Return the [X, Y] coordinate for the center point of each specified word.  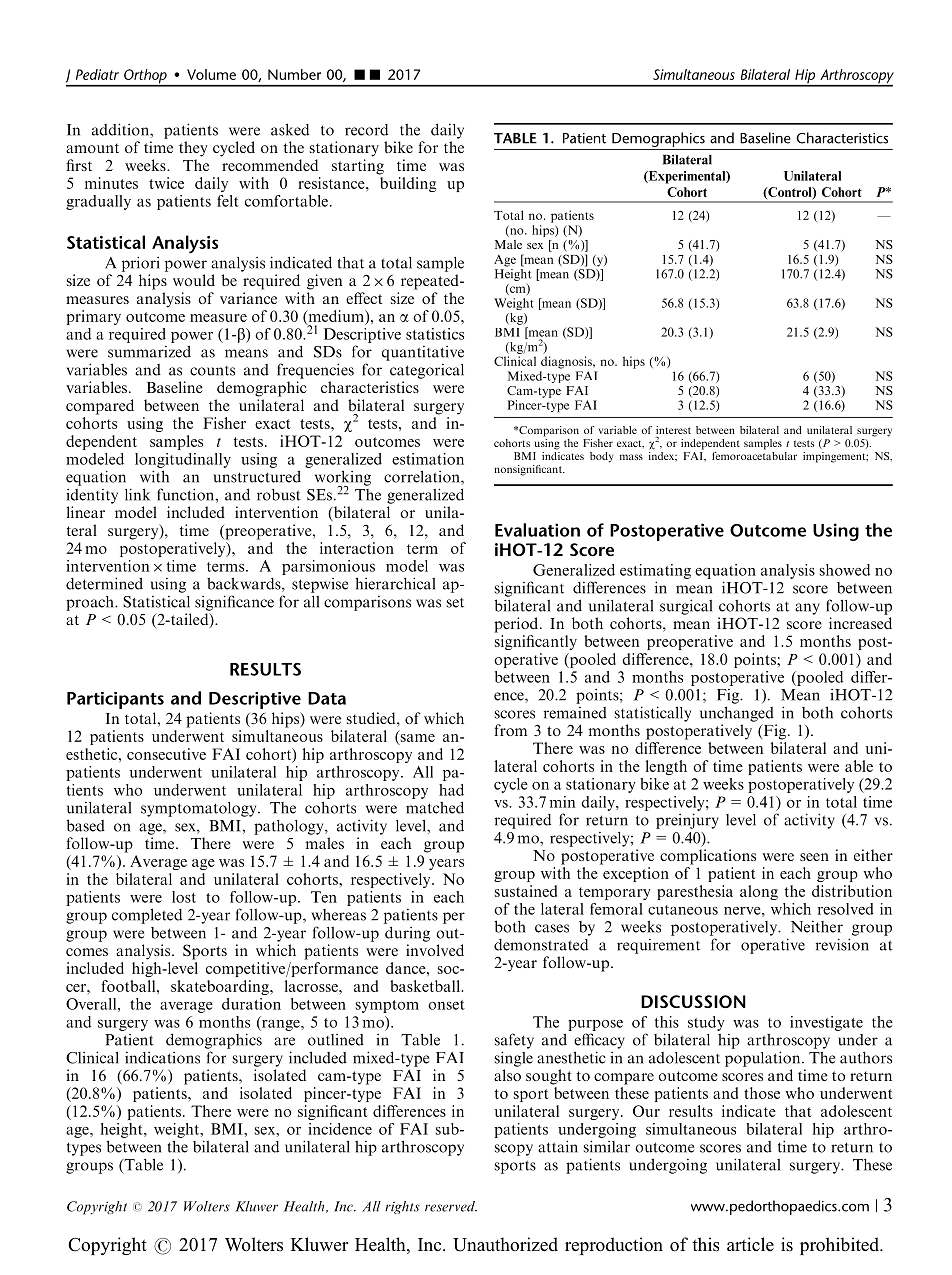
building [408, 184]
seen [814, 857]
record [366, 130]
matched [435, 807]
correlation [423, 478]
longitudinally [183, 460]
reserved [451, 1206]
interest [673, 430]
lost [184, 897]
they [193, 149]
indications [162, 1058]
